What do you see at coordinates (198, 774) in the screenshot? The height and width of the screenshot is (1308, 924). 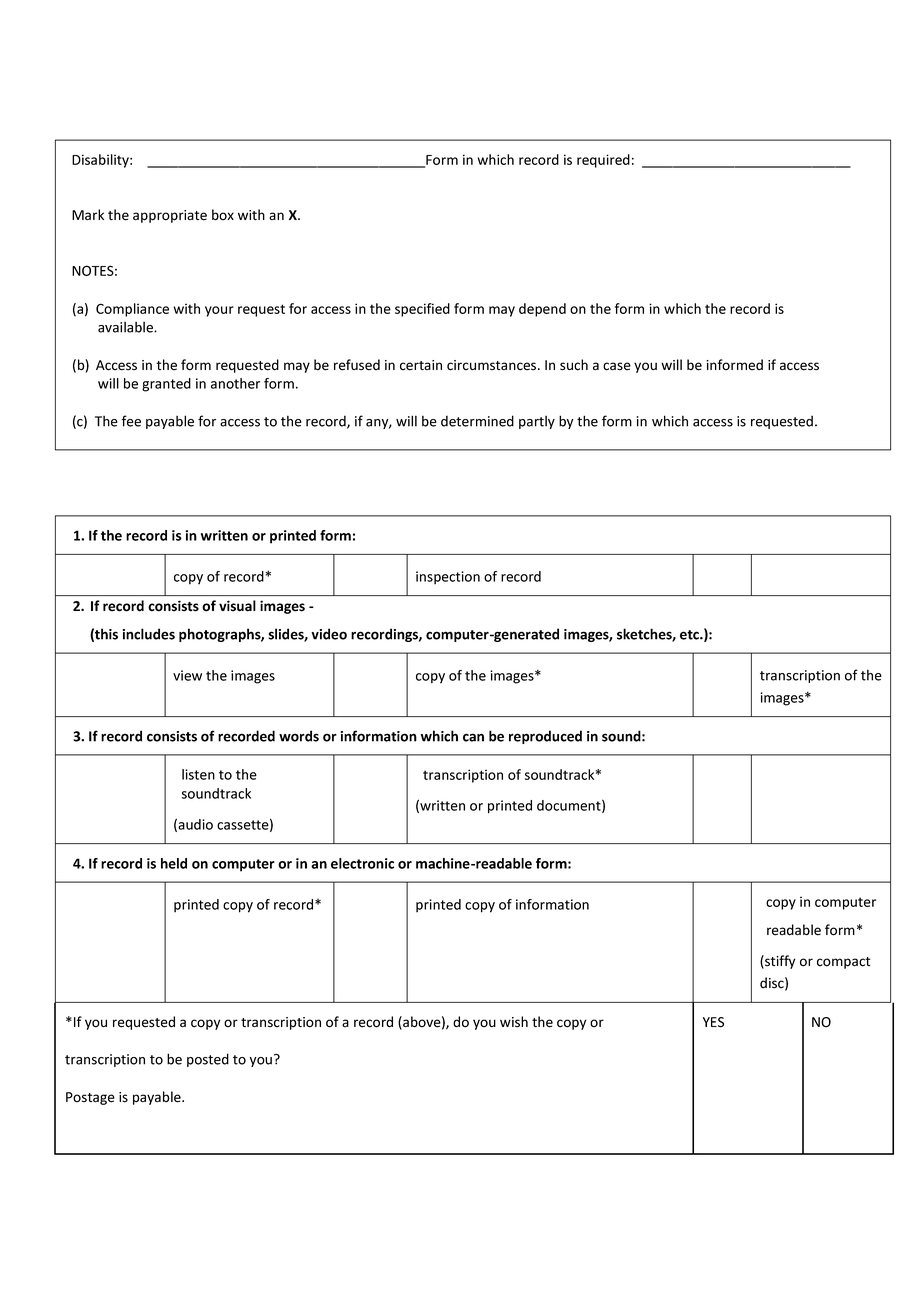 I see `listen` at bounding box center [198, 774].
